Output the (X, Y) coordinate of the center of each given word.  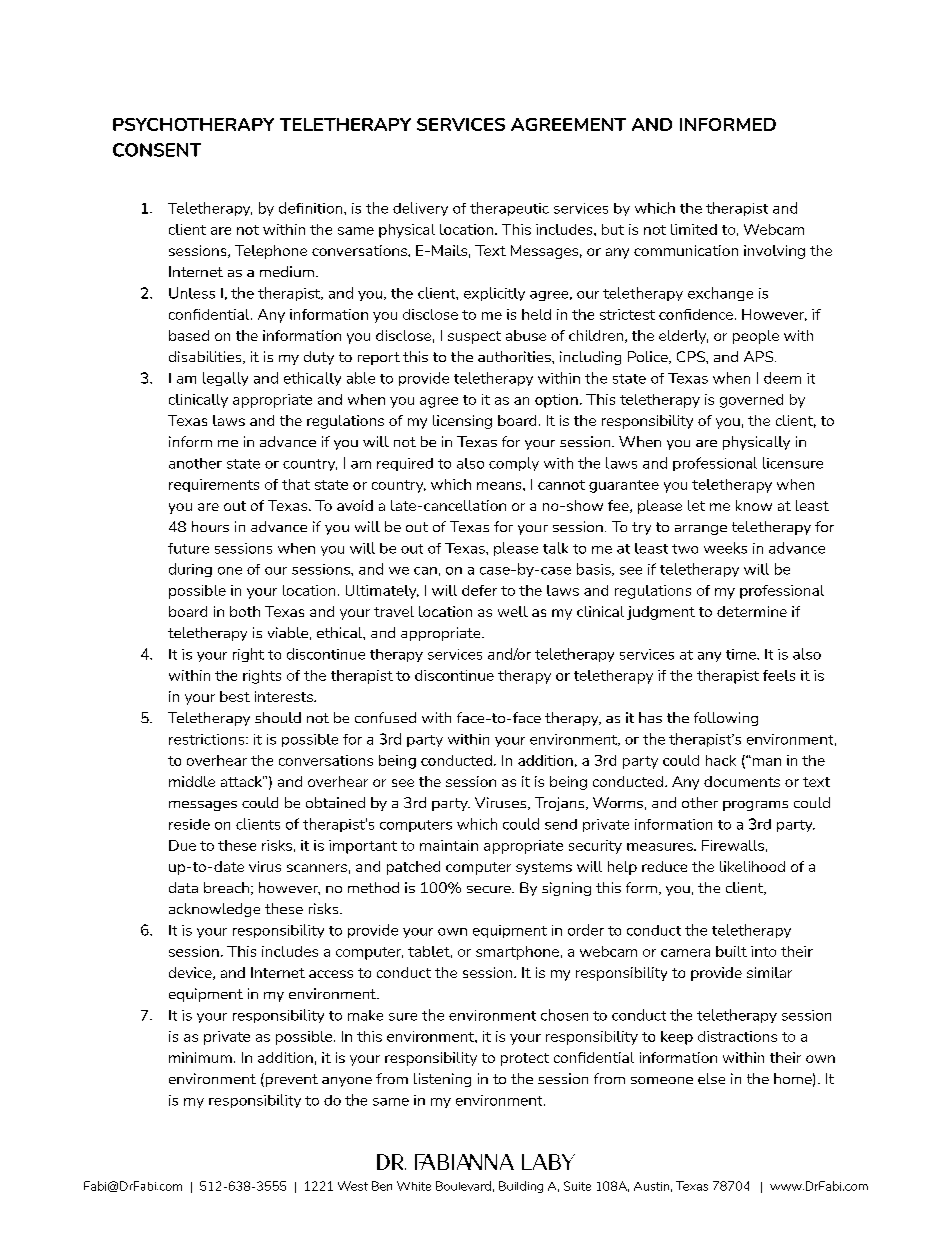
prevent (290, 1080)
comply (514, 464)
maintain (449, 845)
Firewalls (733, 845)
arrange (701, 530)
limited (694, 229)
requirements (214, 485)
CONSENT (157, 150)
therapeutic (509, 209)
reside (189, 824)
